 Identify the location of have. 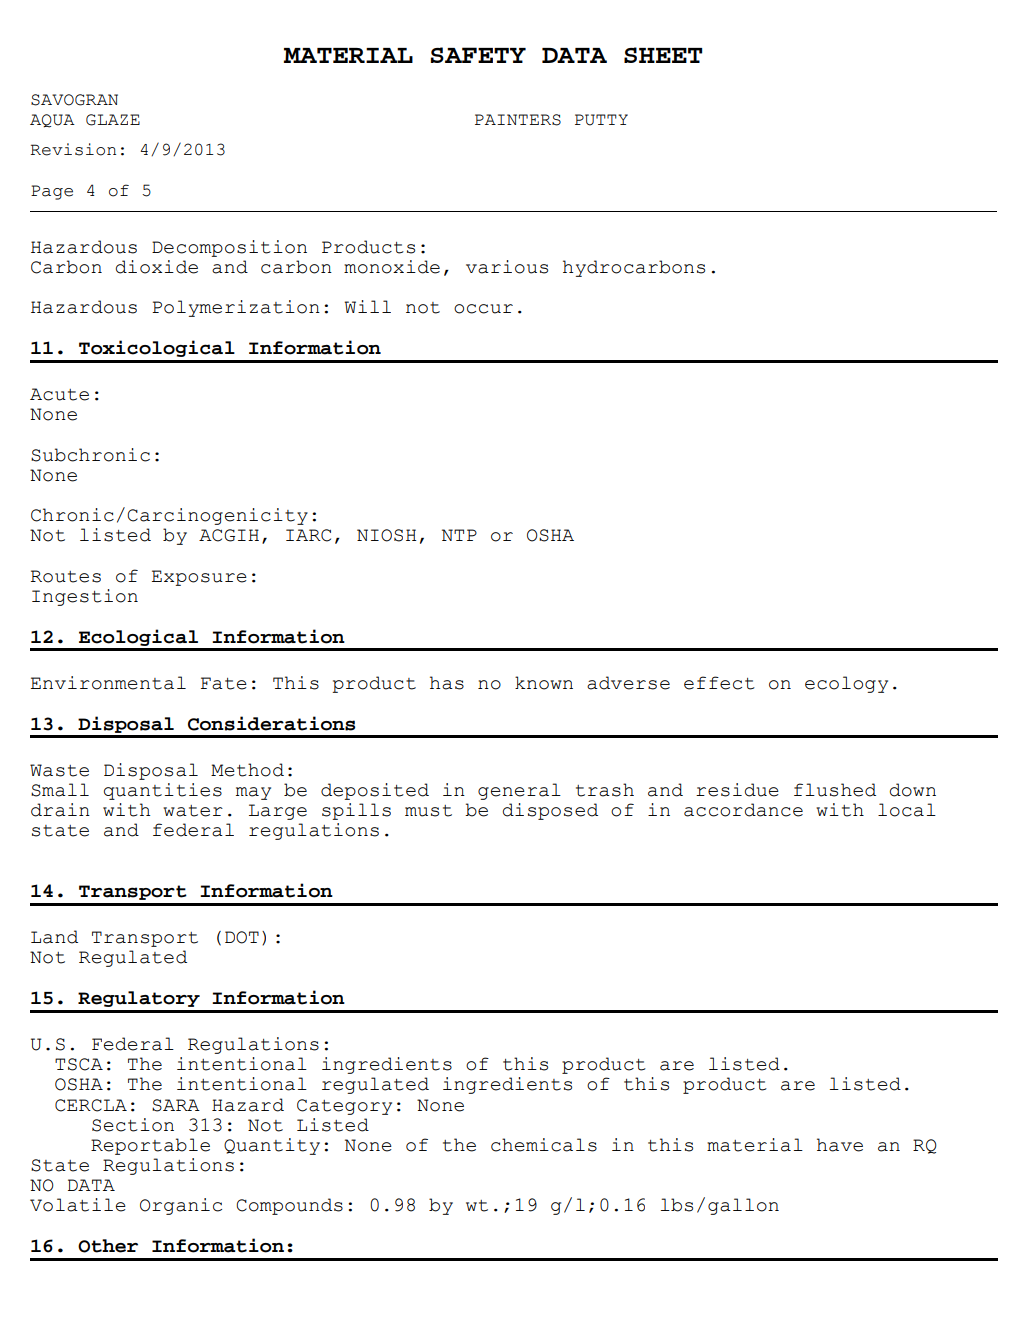
(840, 1145).
